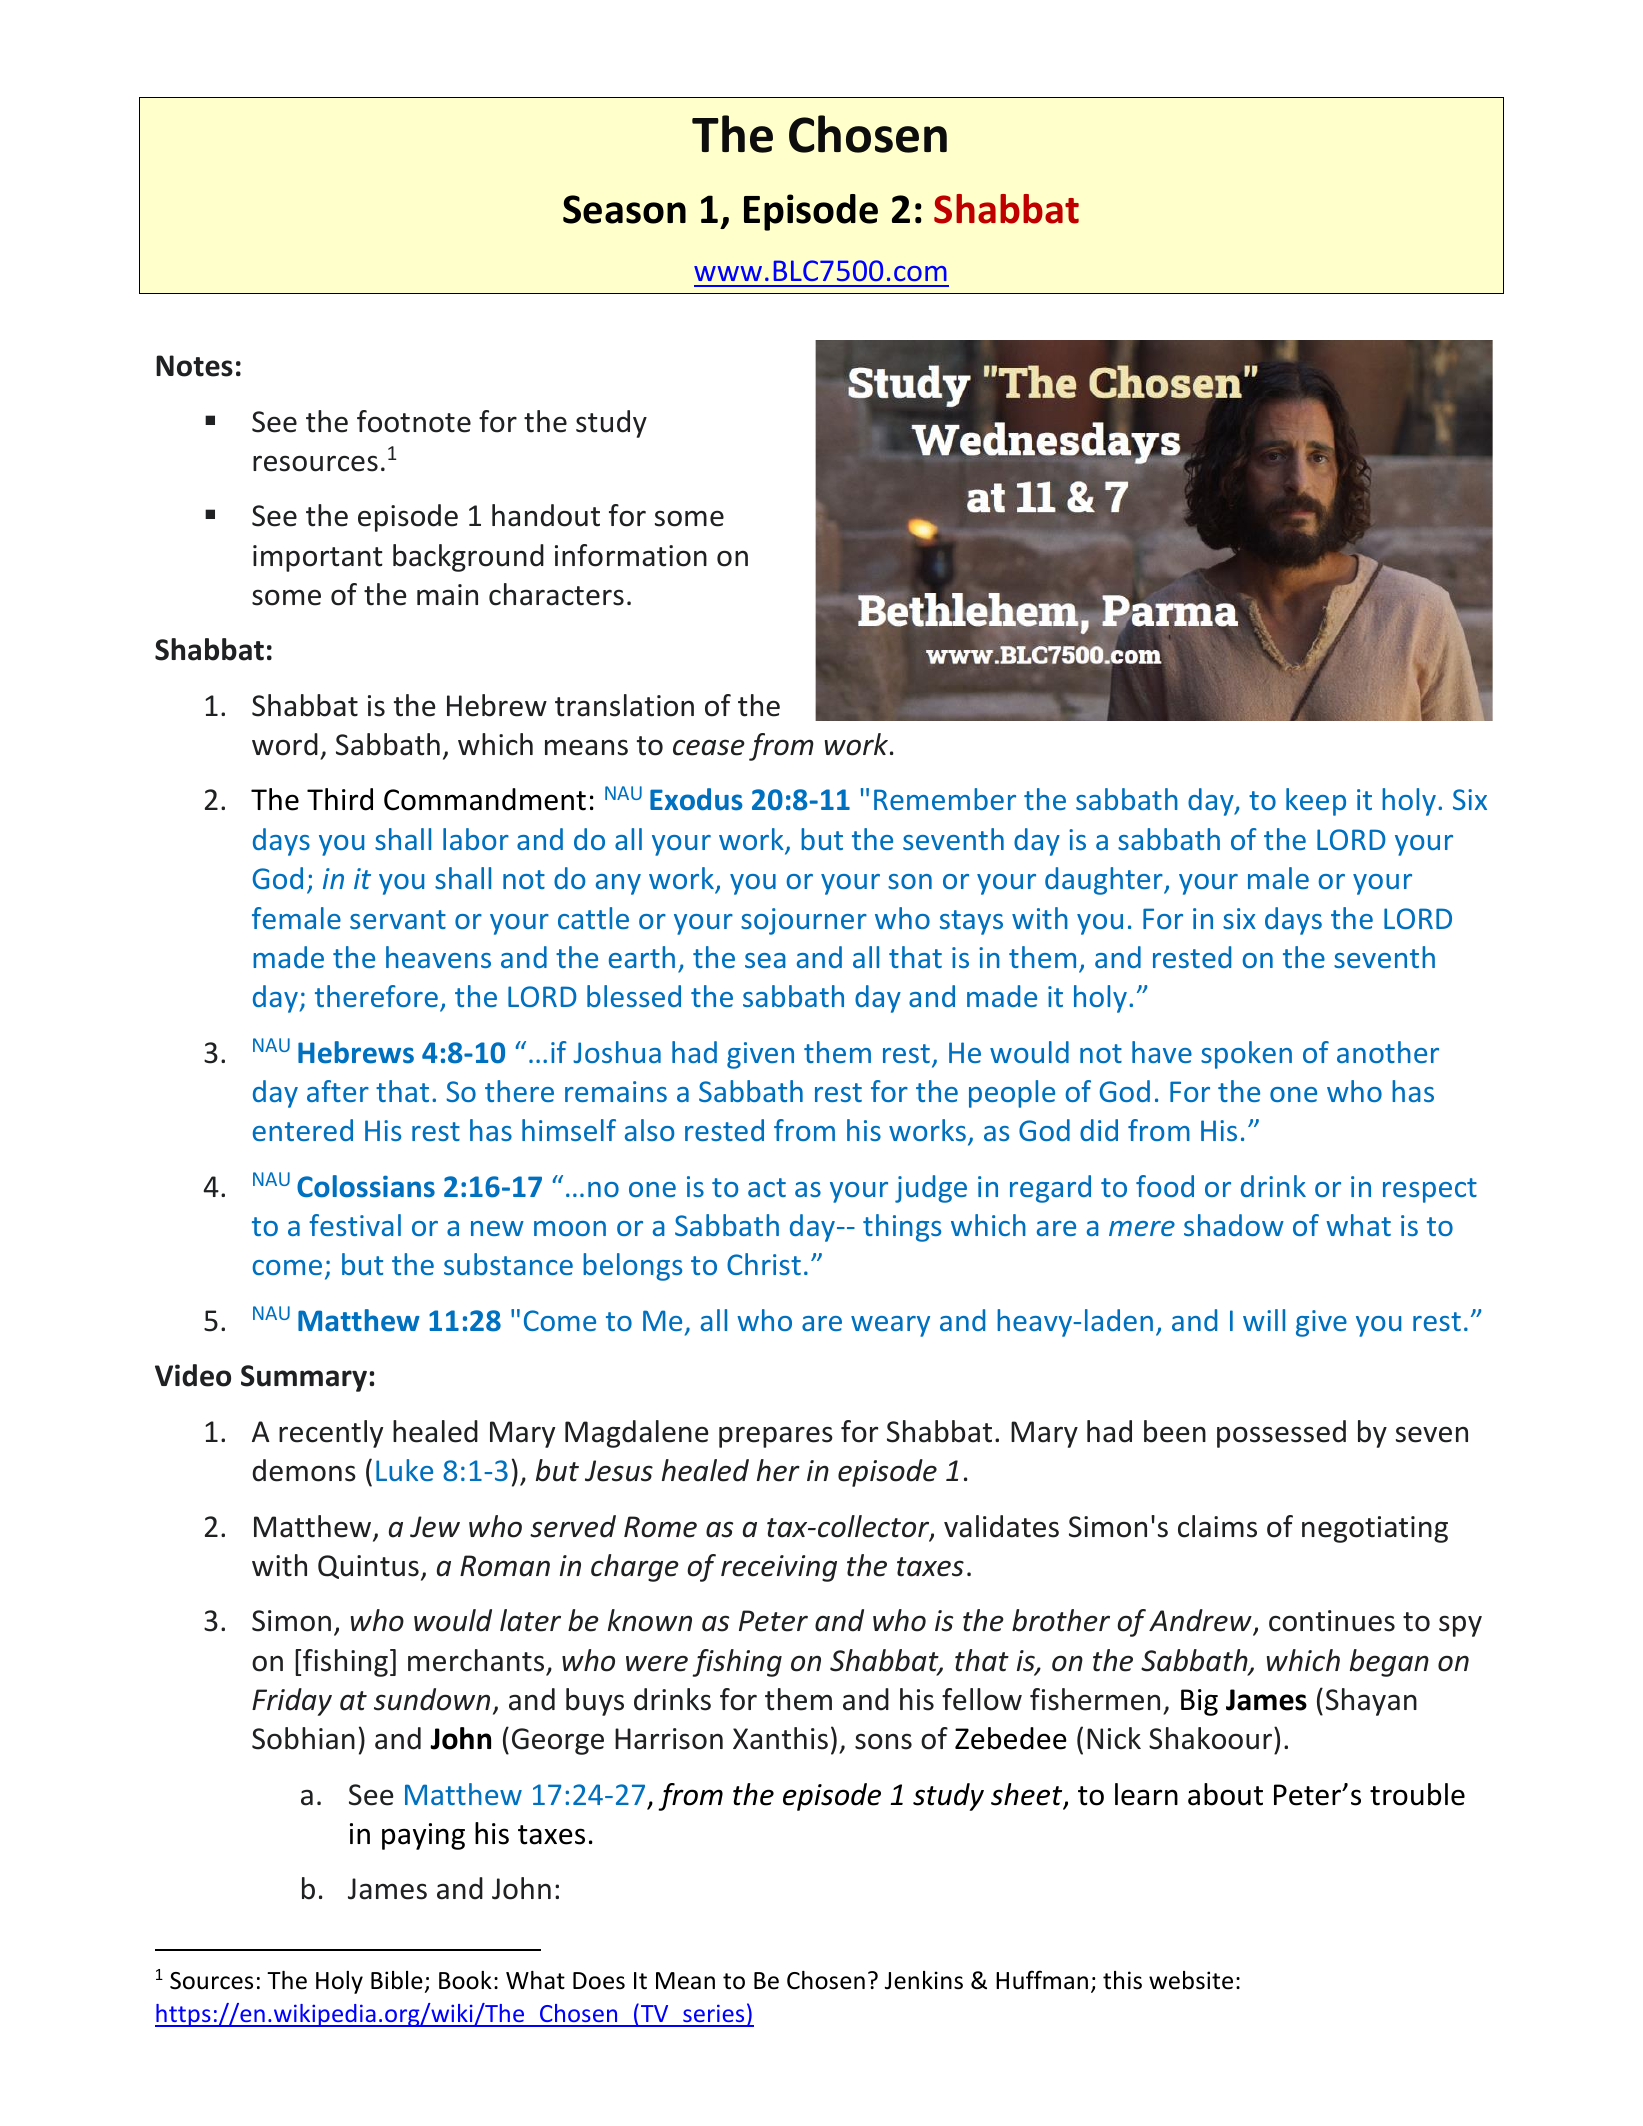 This page has width=1643, height=2126. I want to click on keep, so click(1316, 802).
